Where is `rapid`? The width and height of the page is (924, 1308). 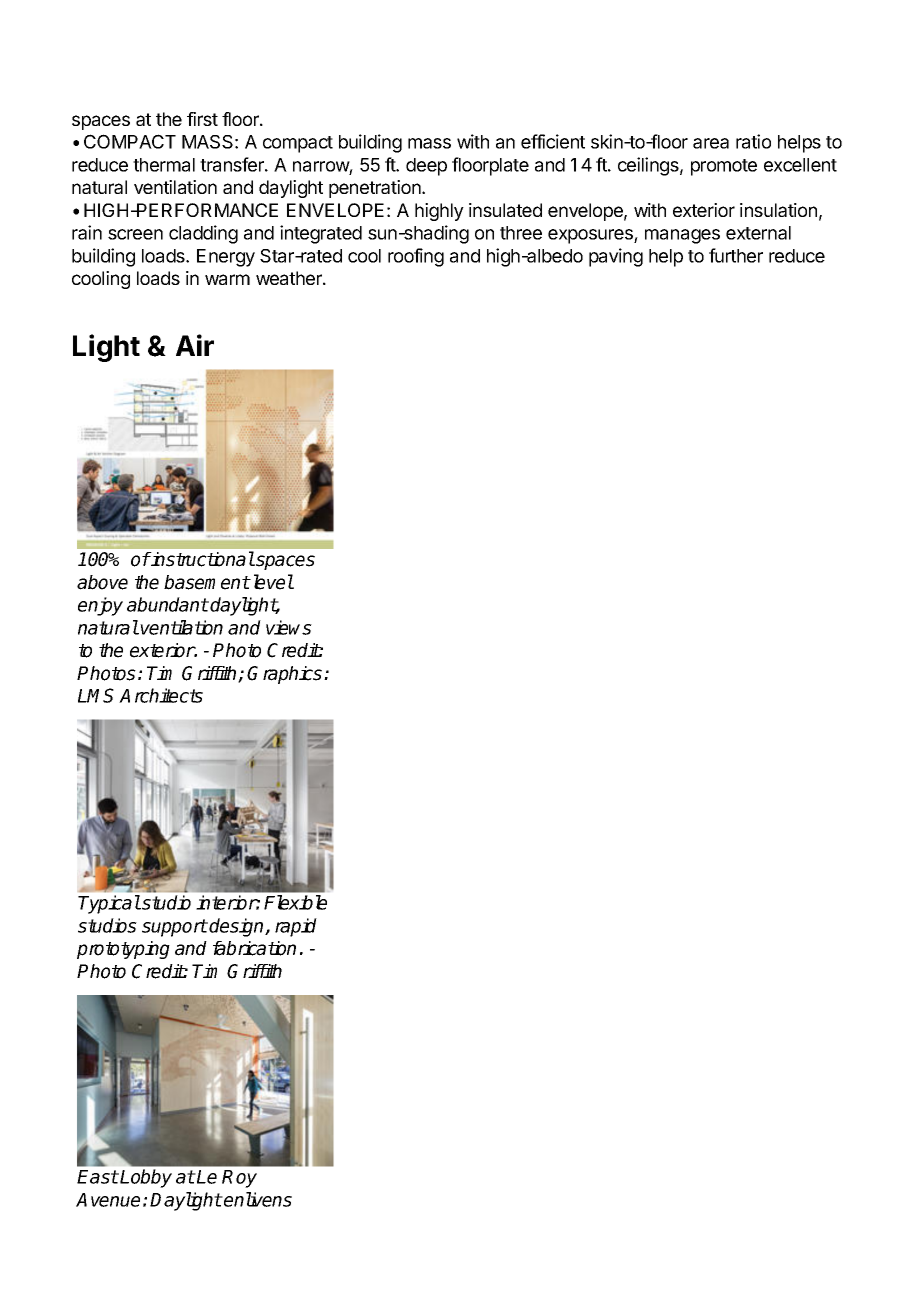
rapid is located at coordinates (296, 927).
